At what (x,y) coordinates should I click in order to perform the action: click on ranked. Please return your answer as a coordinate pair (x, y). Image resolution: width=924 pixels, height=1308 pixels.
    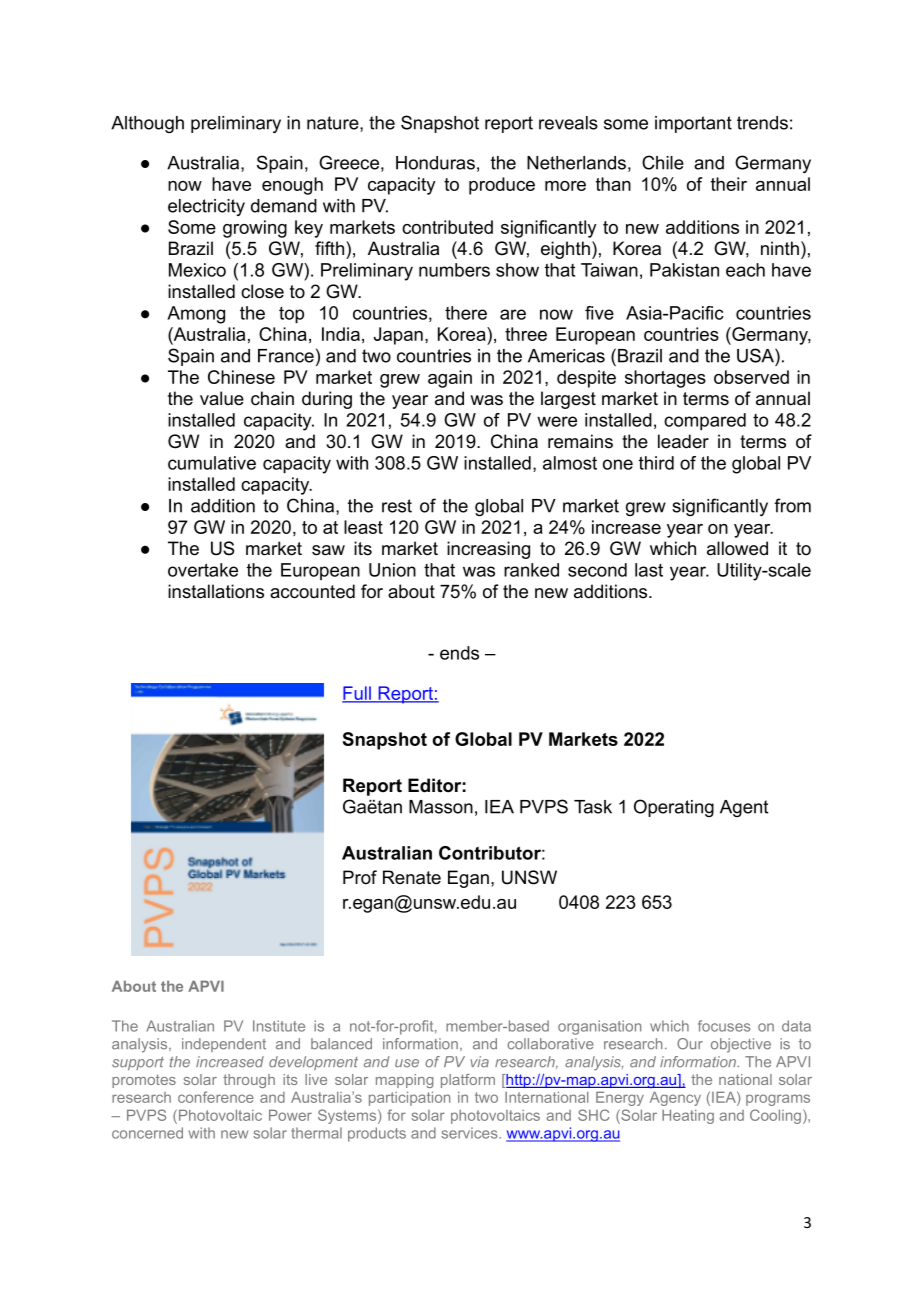
    Looking at the image, I should click on (531, 570).
